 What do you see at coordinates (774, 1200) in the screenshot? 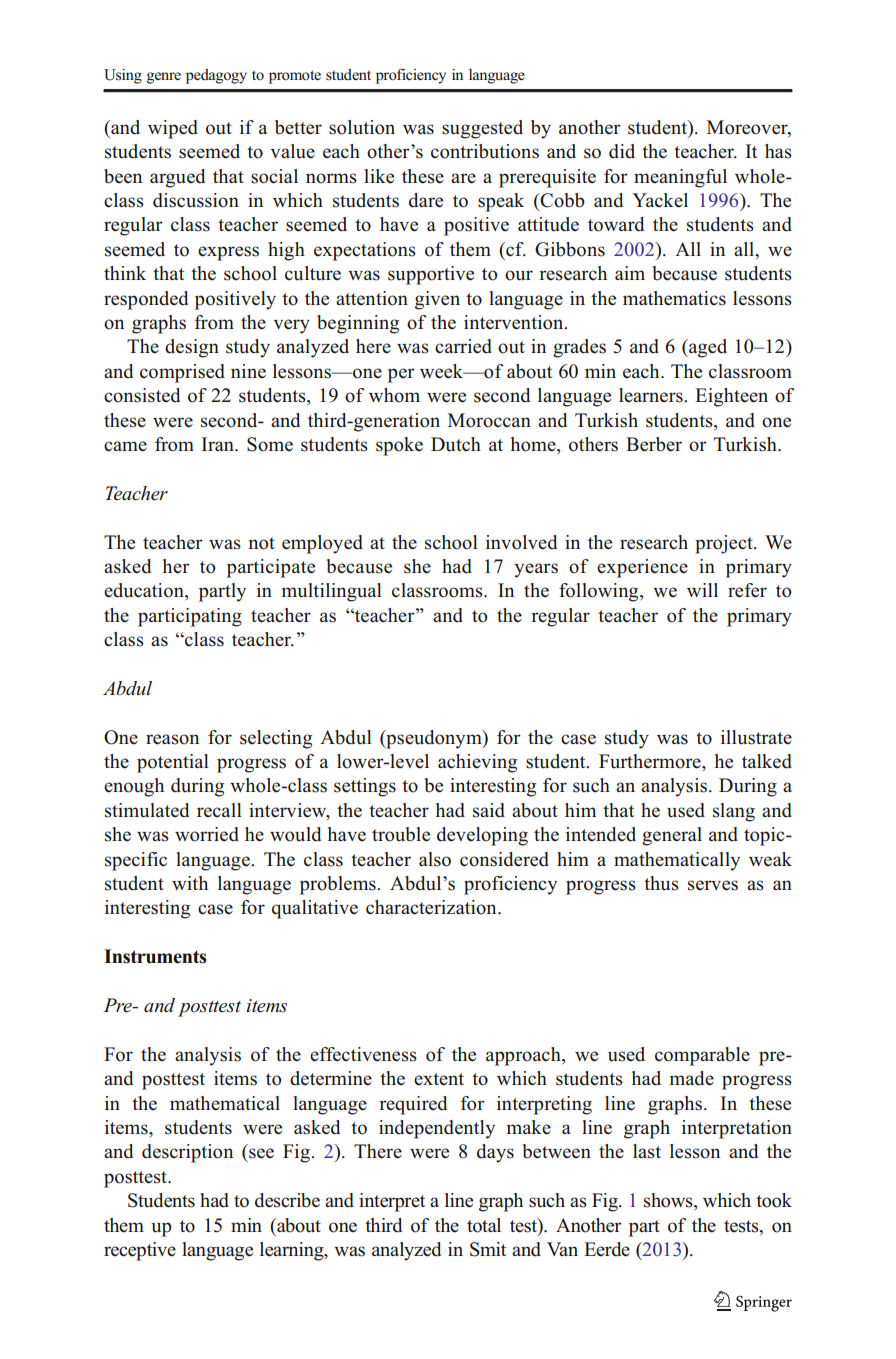
I see `took` at bounding box center [774, 1200].
